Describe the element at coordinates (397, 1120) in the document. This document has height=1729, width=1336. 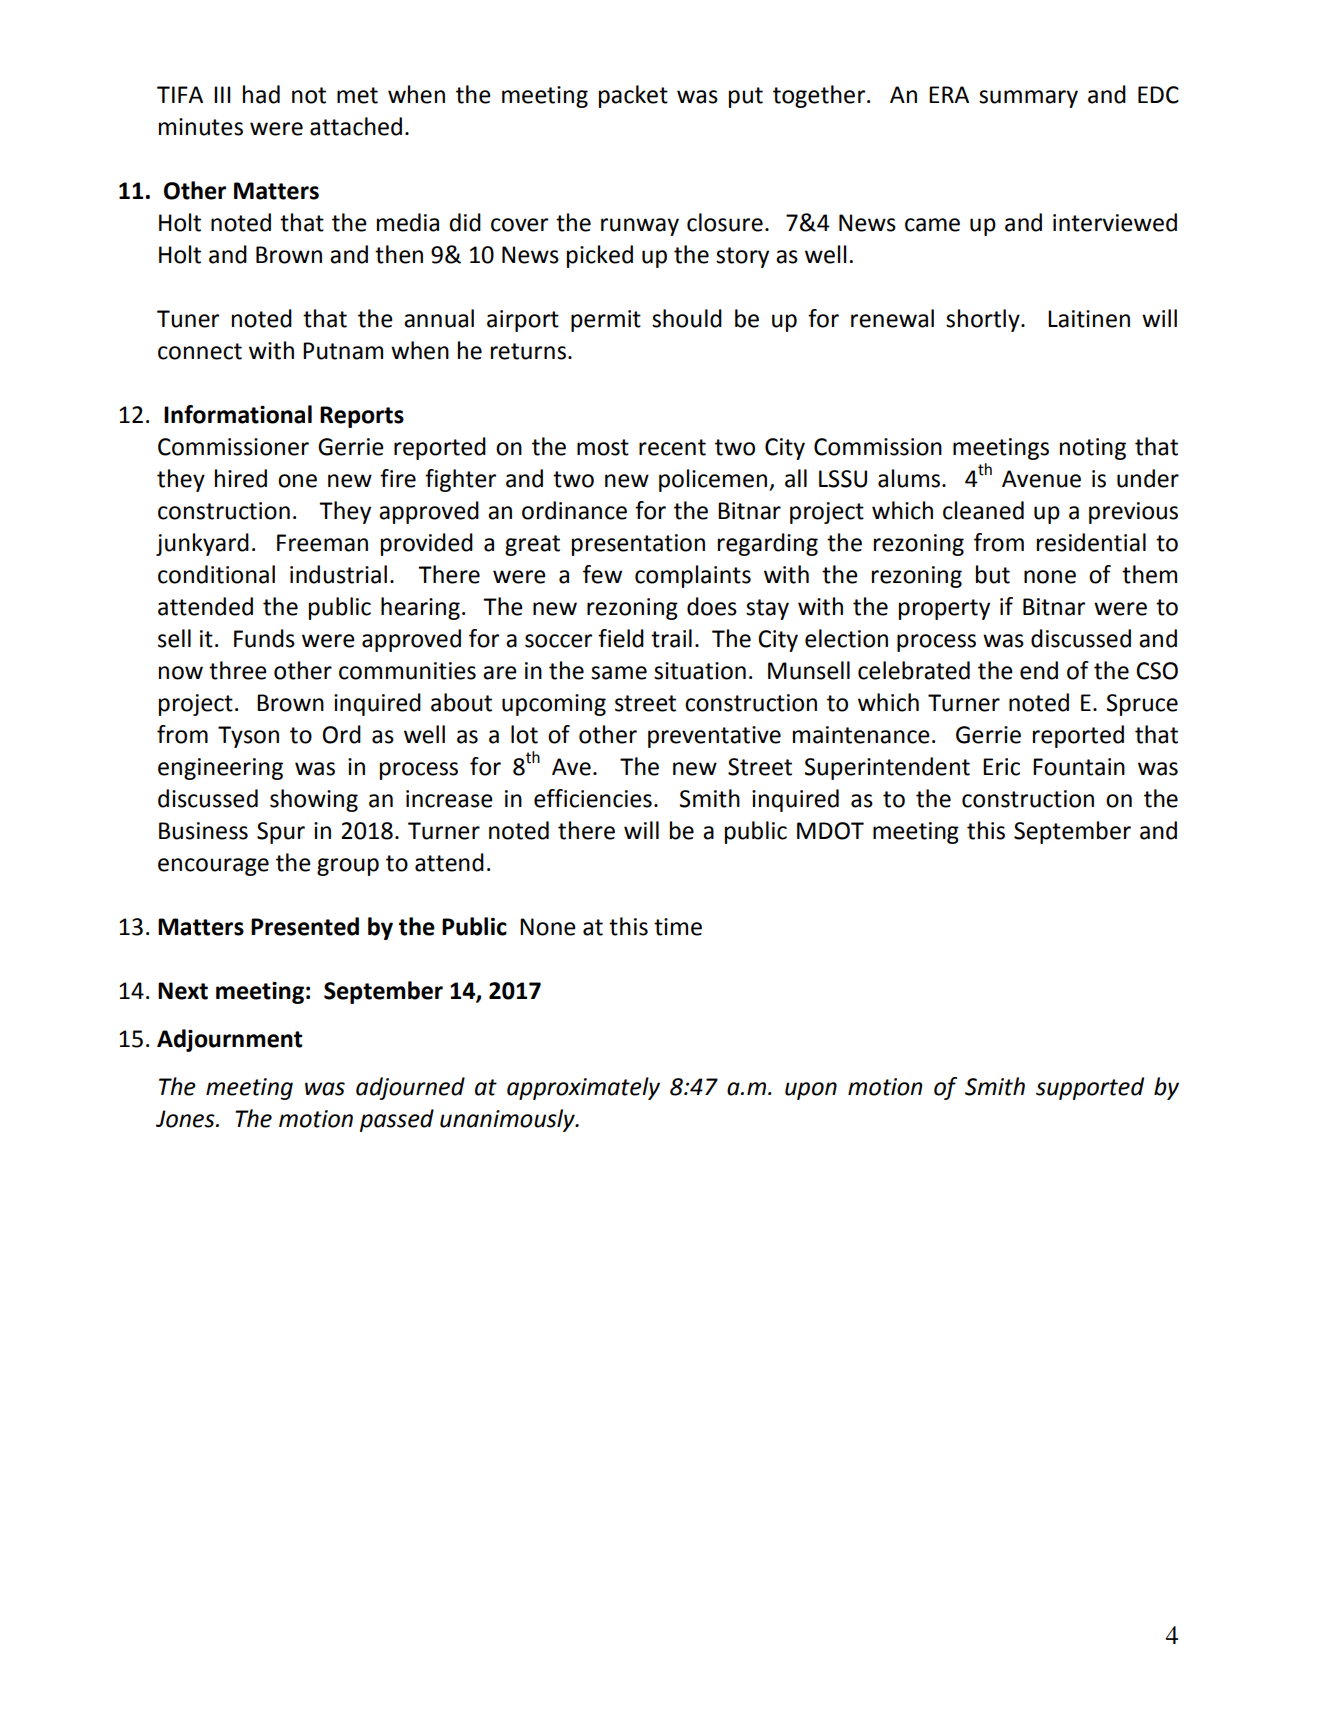
I see `passed` at that location.
